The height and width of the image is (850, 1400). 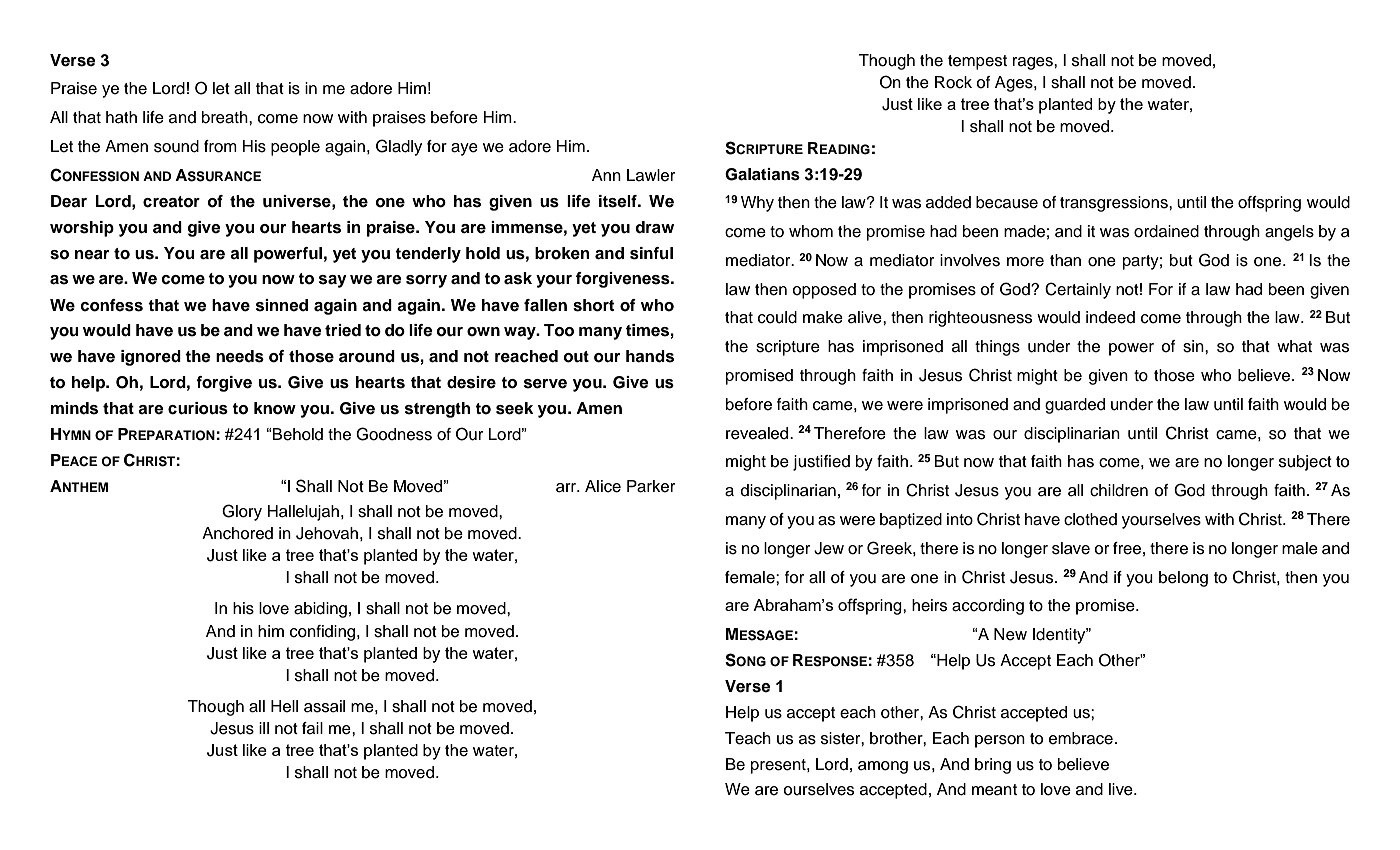 What do you see at coordinates (758, 433) in the image?
I see `revealed` at bounding box center [758, 433].
